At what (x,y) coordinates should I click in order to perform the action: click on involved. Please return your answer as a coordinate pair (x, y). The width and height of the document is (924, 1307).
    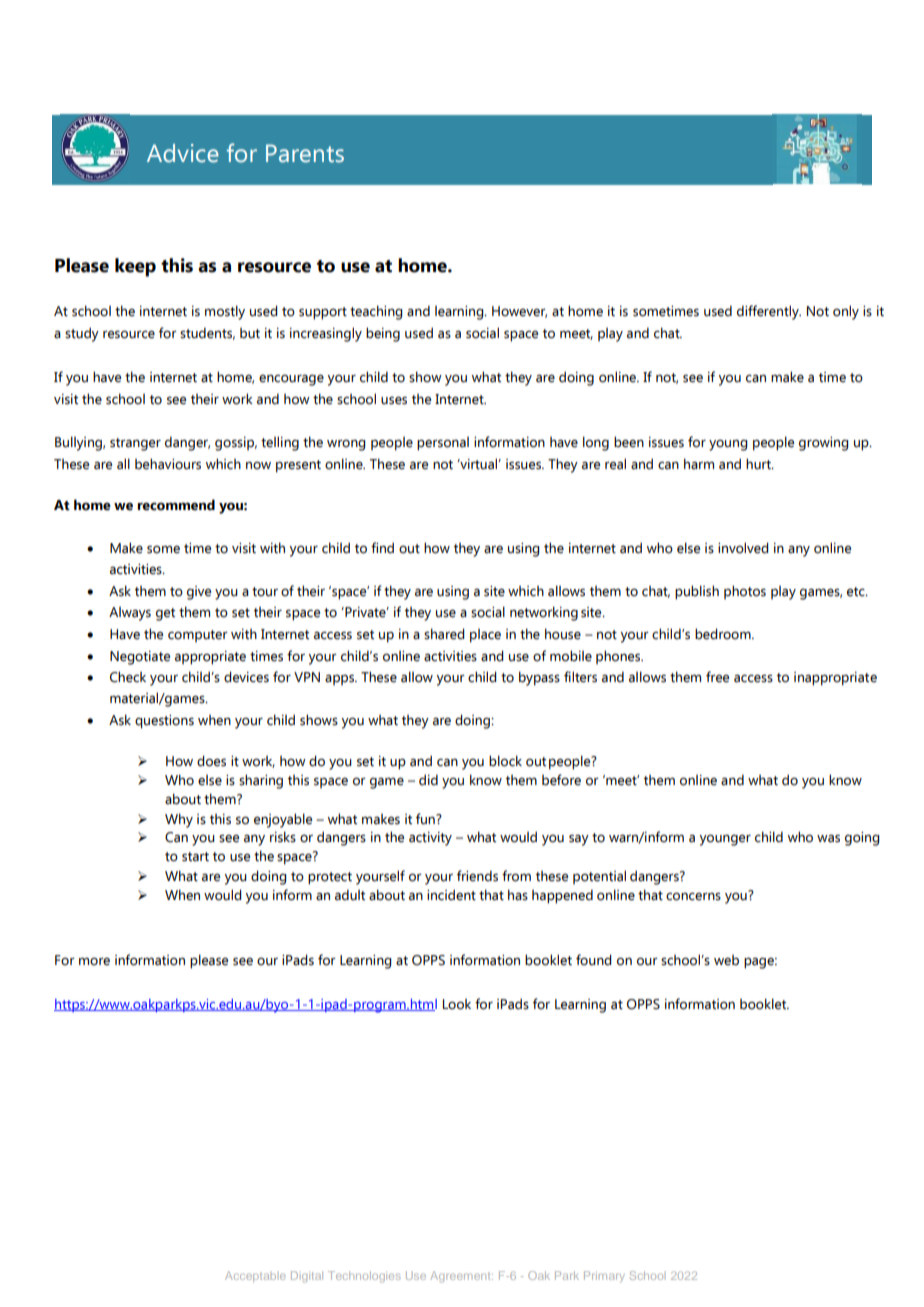
    Looking at the image, I should click on (743, 548).
